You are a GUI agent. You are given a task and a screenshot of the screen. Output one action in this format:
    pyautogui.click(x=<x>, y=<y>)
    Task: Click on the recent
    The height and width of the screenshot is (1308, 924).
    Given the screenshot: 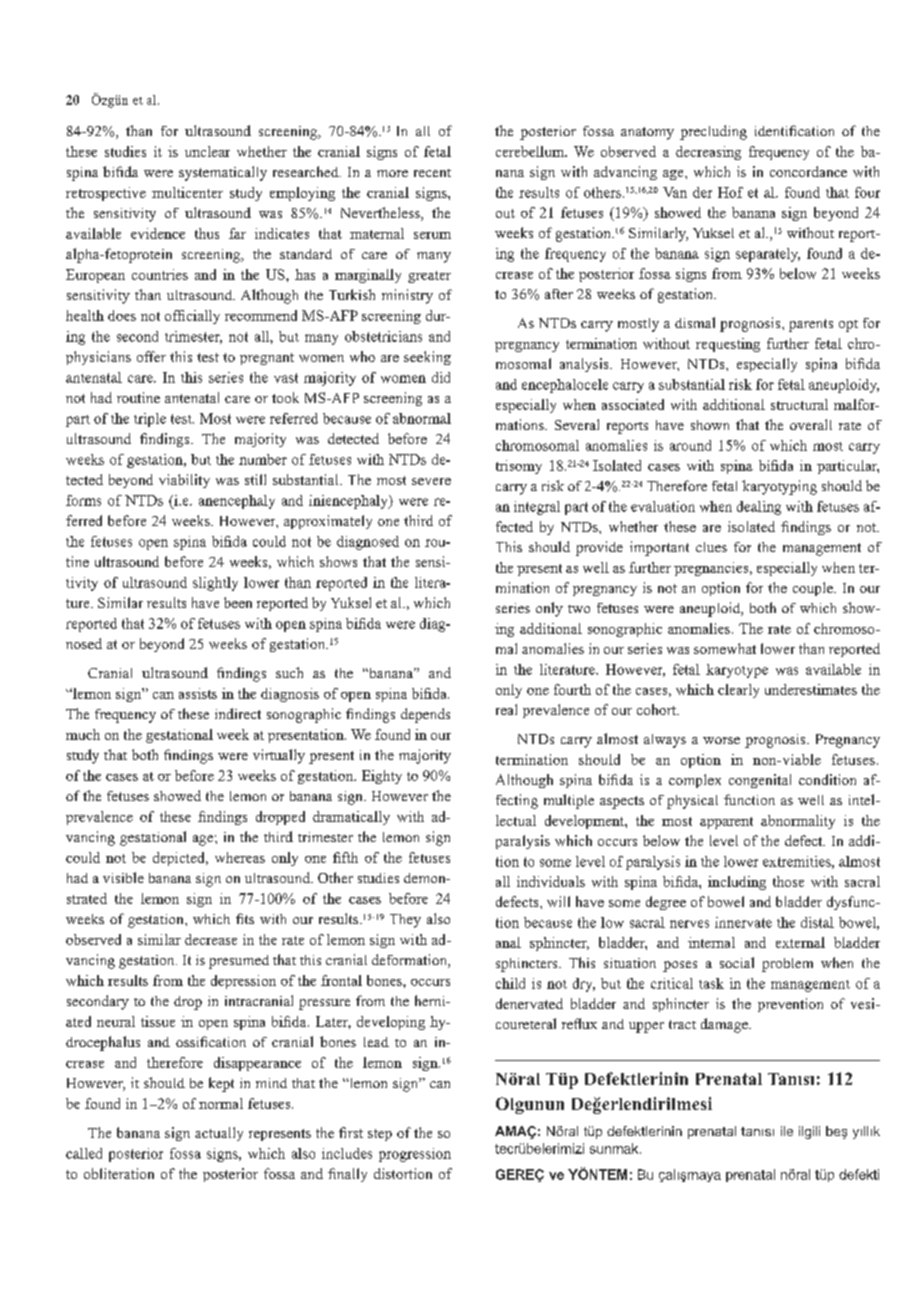 What is the action you would take?
    pyautogui.click(x=432, y=173)
